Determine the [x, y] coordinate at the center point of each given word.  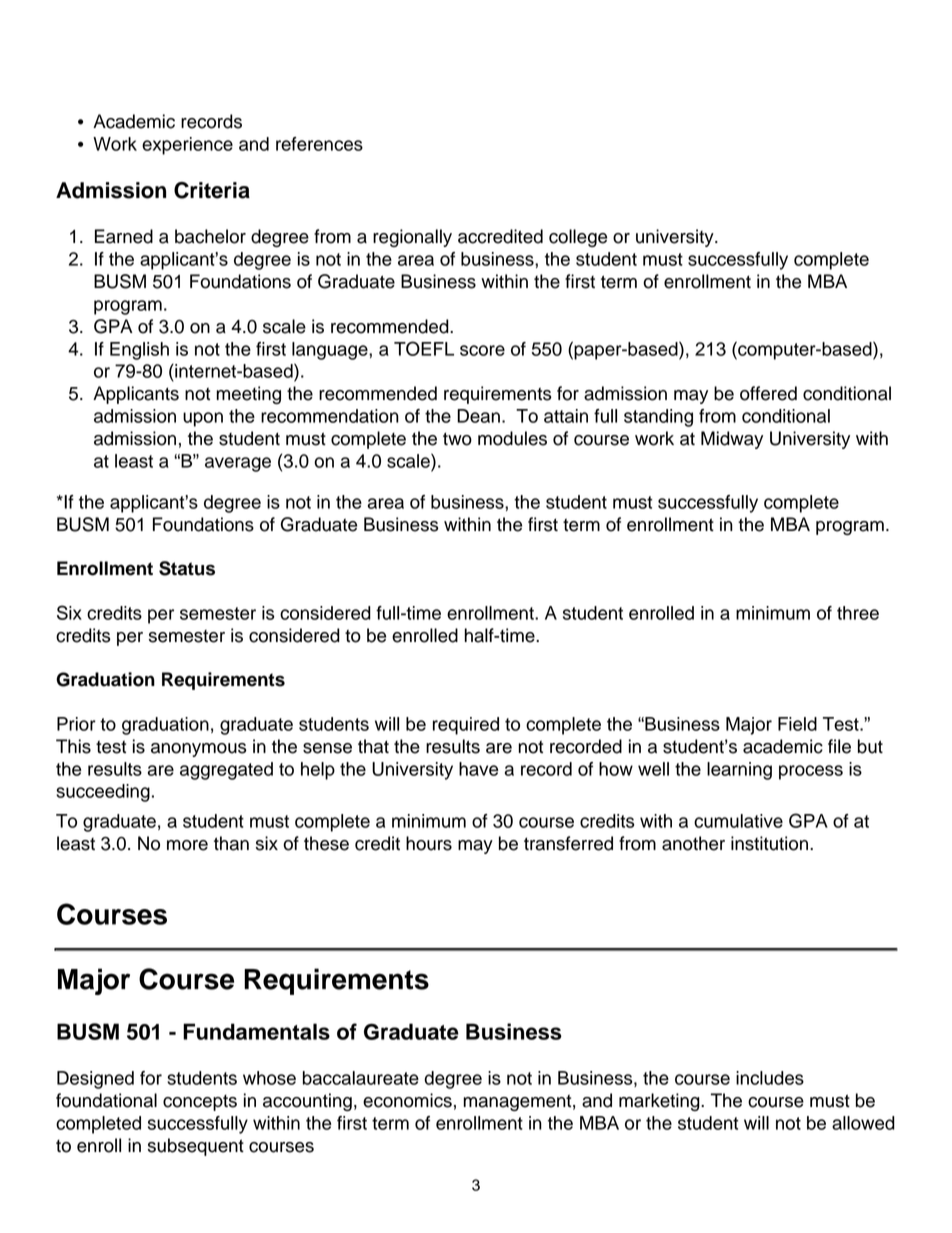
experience [187, 146]
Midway [732, 440]
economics [407, 1100]
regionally [412, 238]
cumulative [738, 821]
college [578, 238]
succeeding [103, 793]
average [238, 464]
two [457, 439]
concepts [200, 1103]
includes [770, 1078]
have [478, 769]
